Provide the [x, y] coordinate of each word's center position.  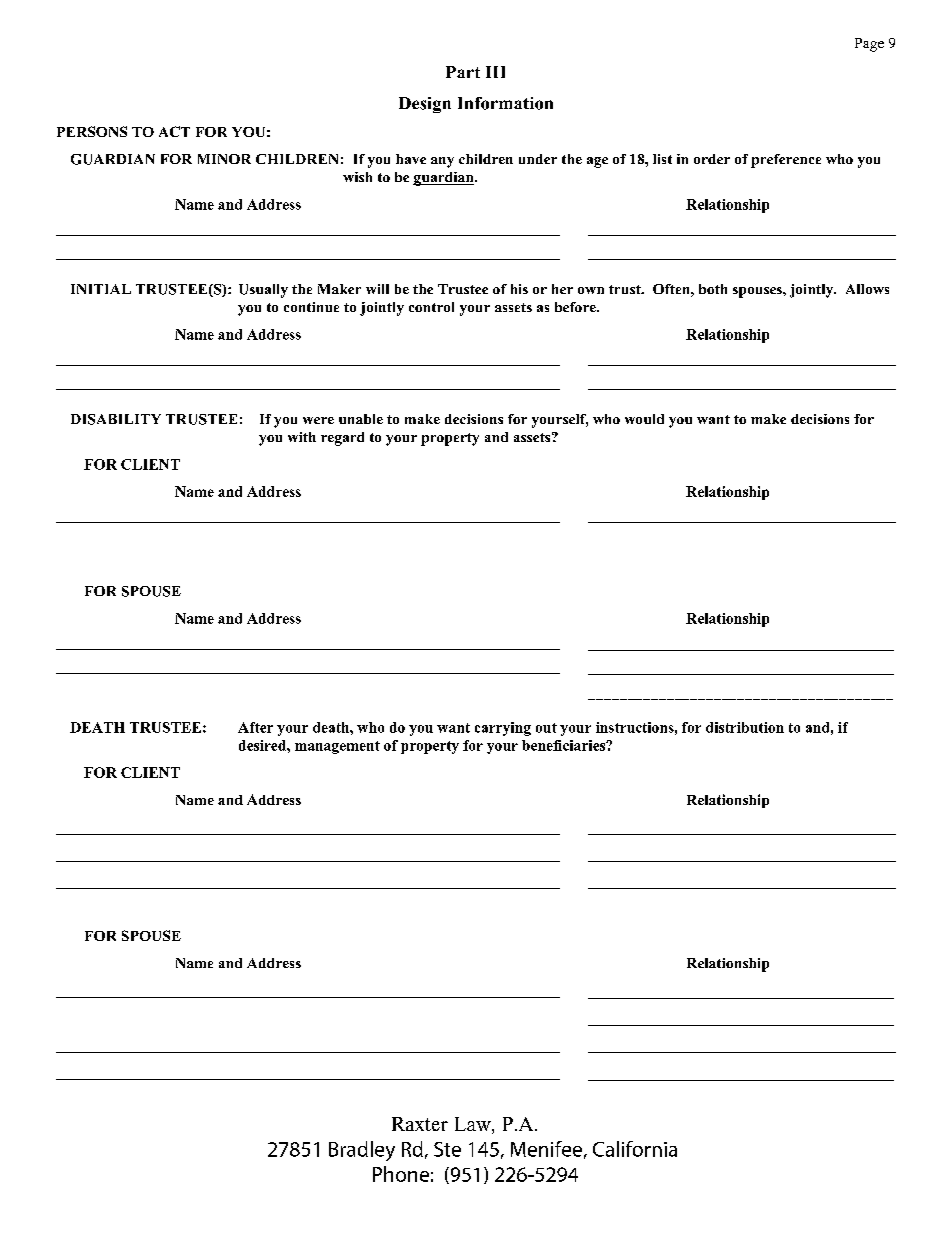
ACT [174, 131]
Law [474, 1125]
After [255, 727]
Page [869, 45]
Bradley [362, 1151]
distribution [745, 727]
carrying [503, 729]
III [495, 72]
